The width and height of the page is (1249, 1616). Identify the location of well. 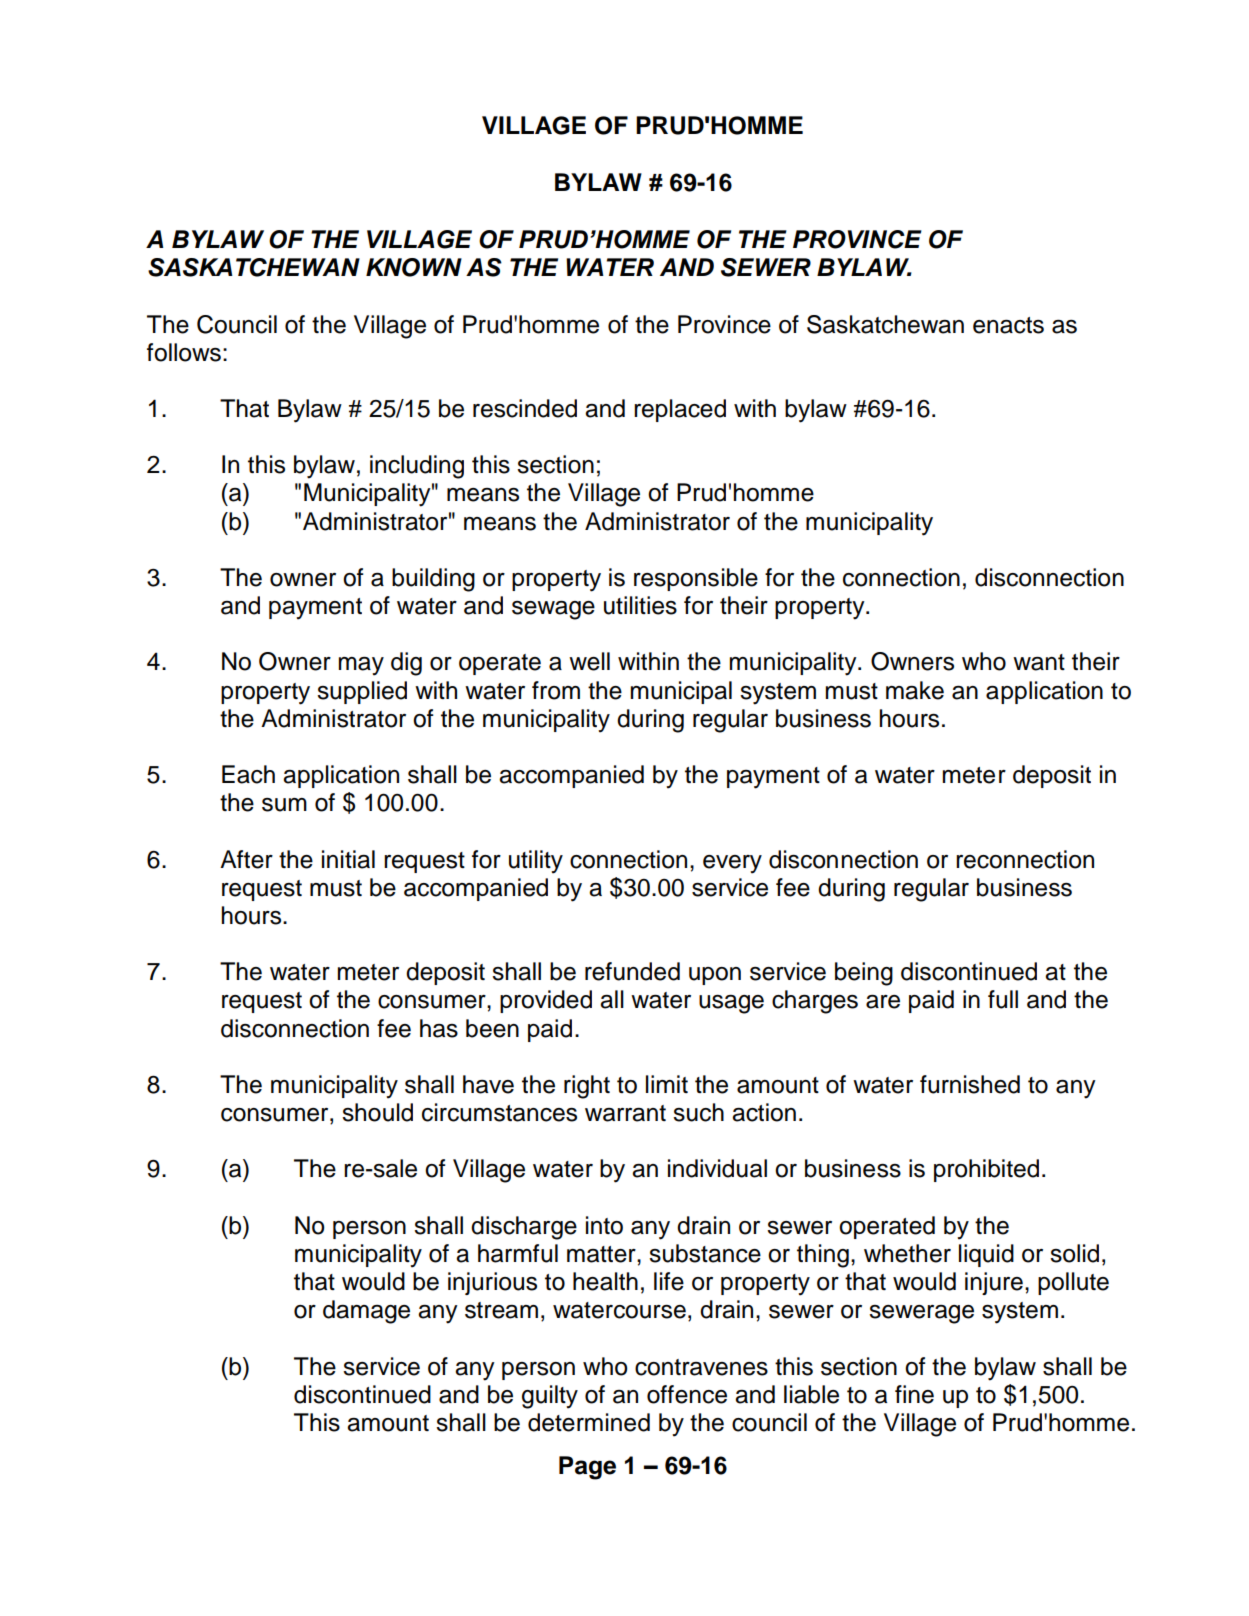
(589, 661).
